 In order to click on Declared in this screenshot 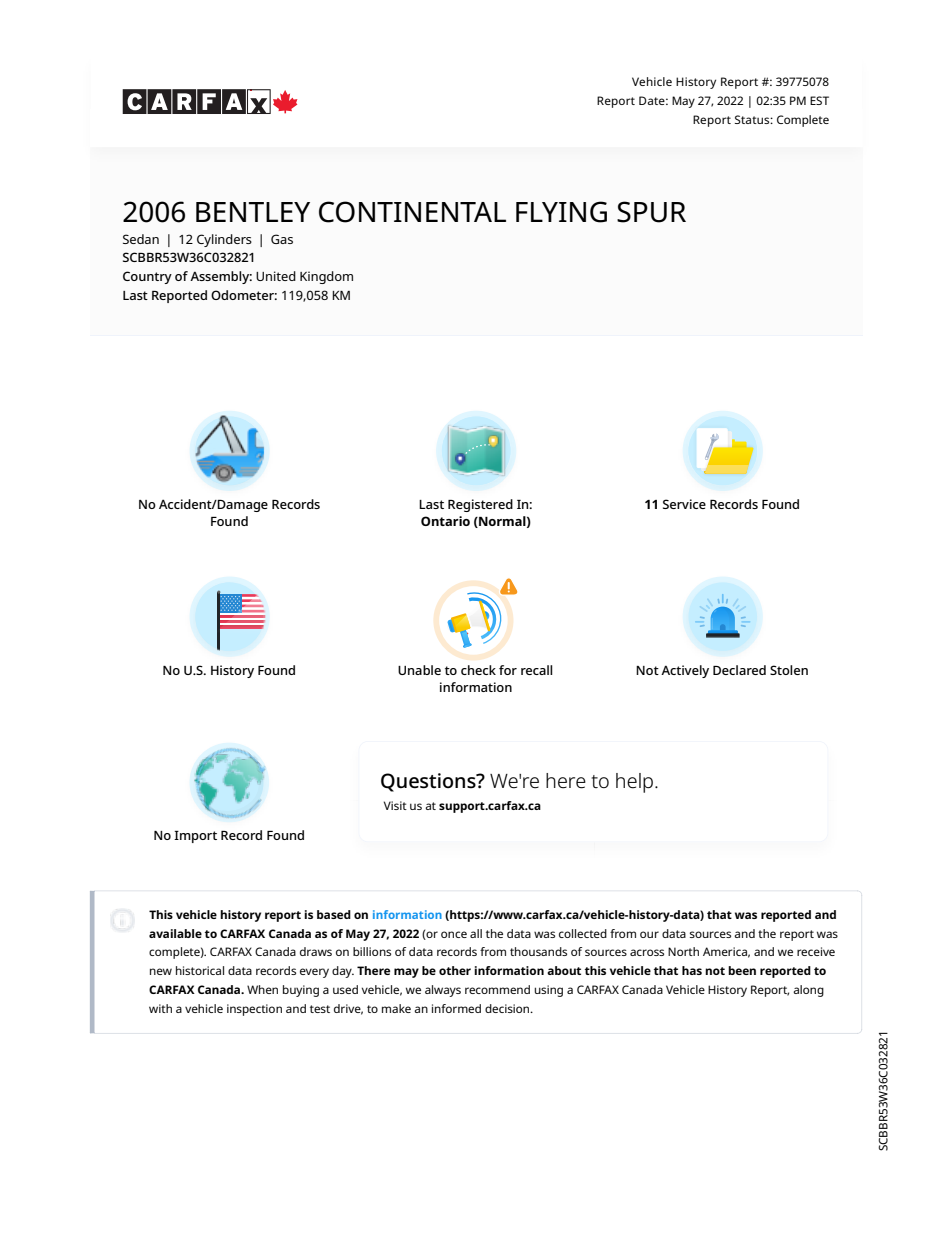, I will do `click(739, 670)`.
